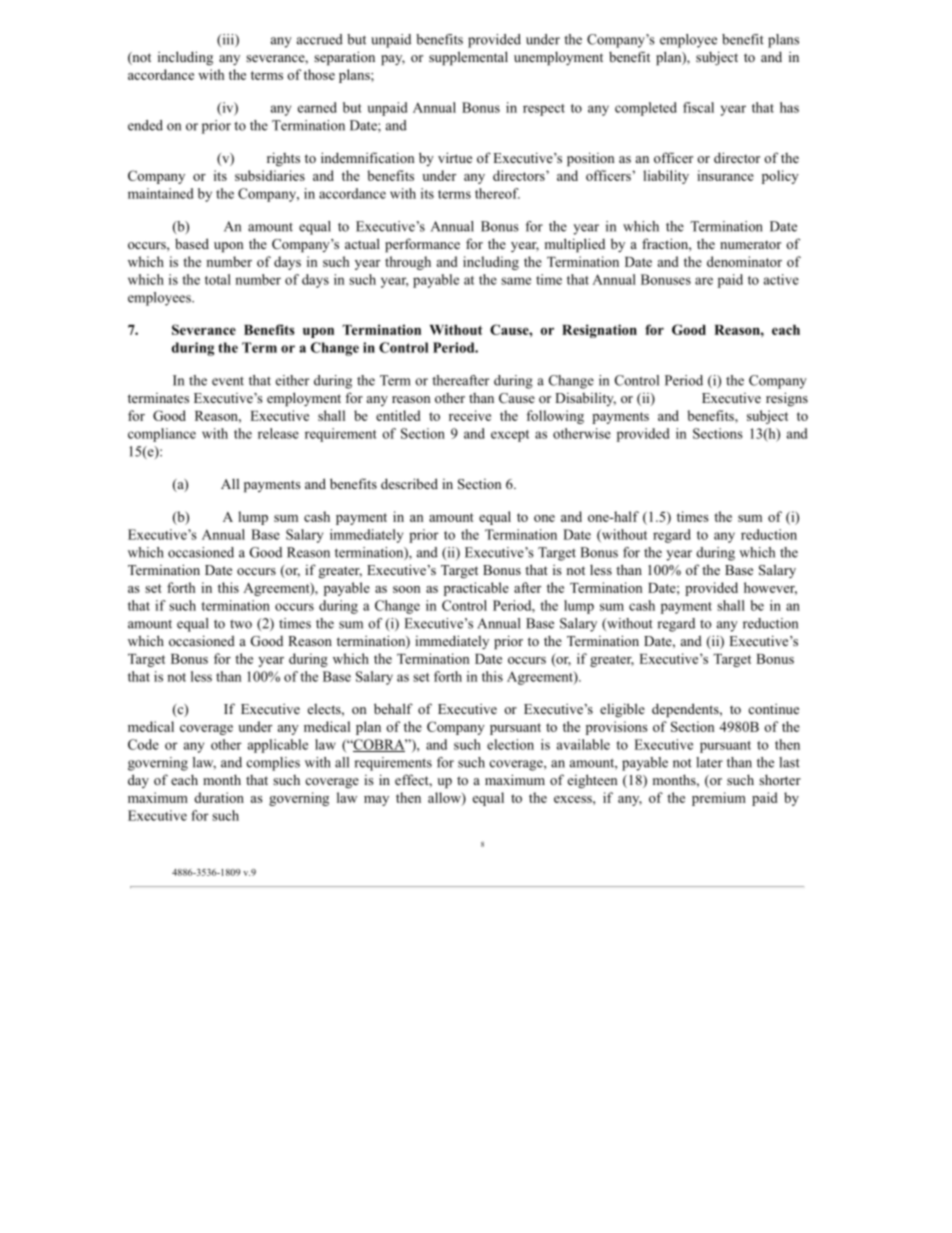 The image size is (952, 1233). Describe the element at coordinates (516, 281) in the image. I see `same` at that location.
